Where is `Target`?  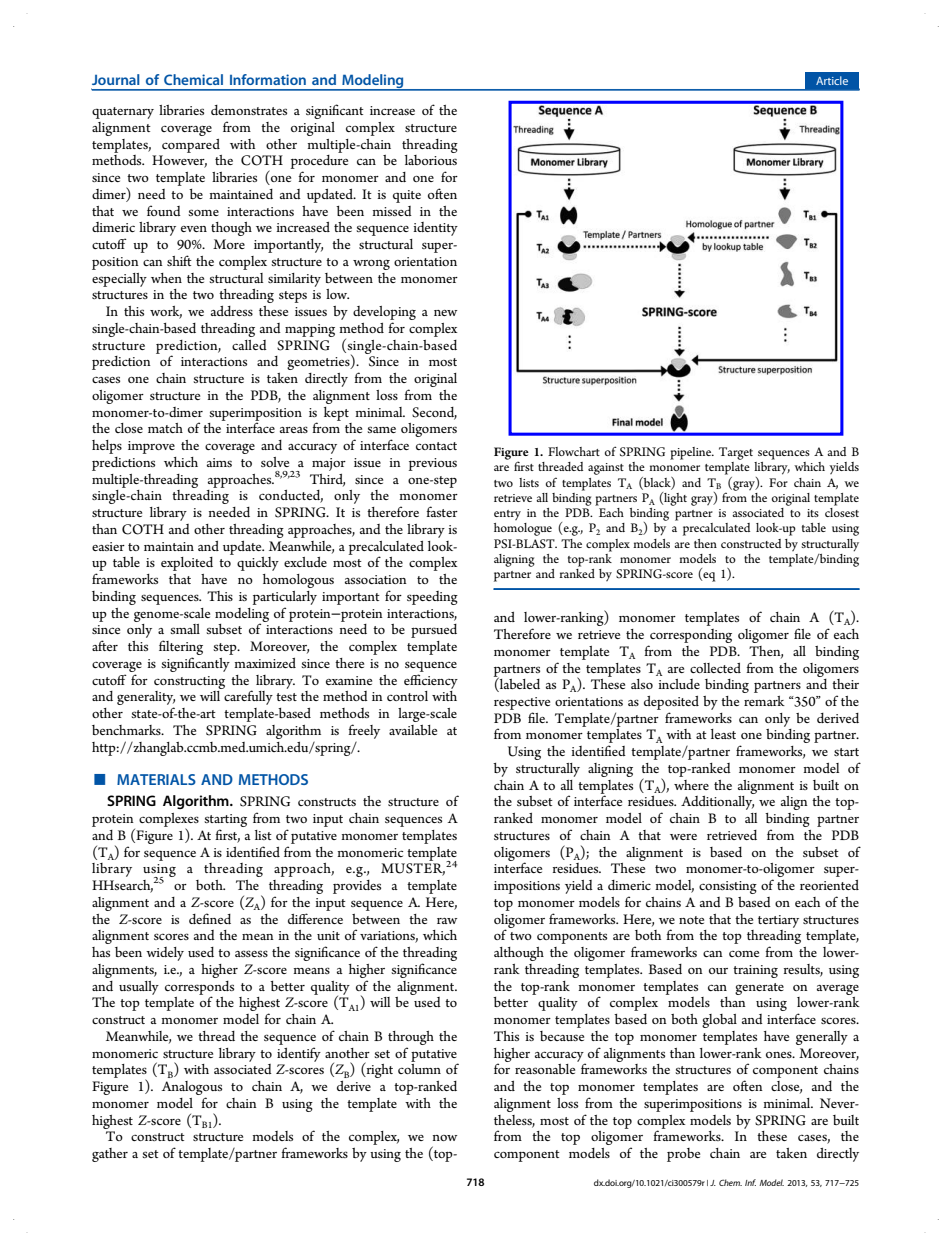
Target is located at coordinates (736, 453).
